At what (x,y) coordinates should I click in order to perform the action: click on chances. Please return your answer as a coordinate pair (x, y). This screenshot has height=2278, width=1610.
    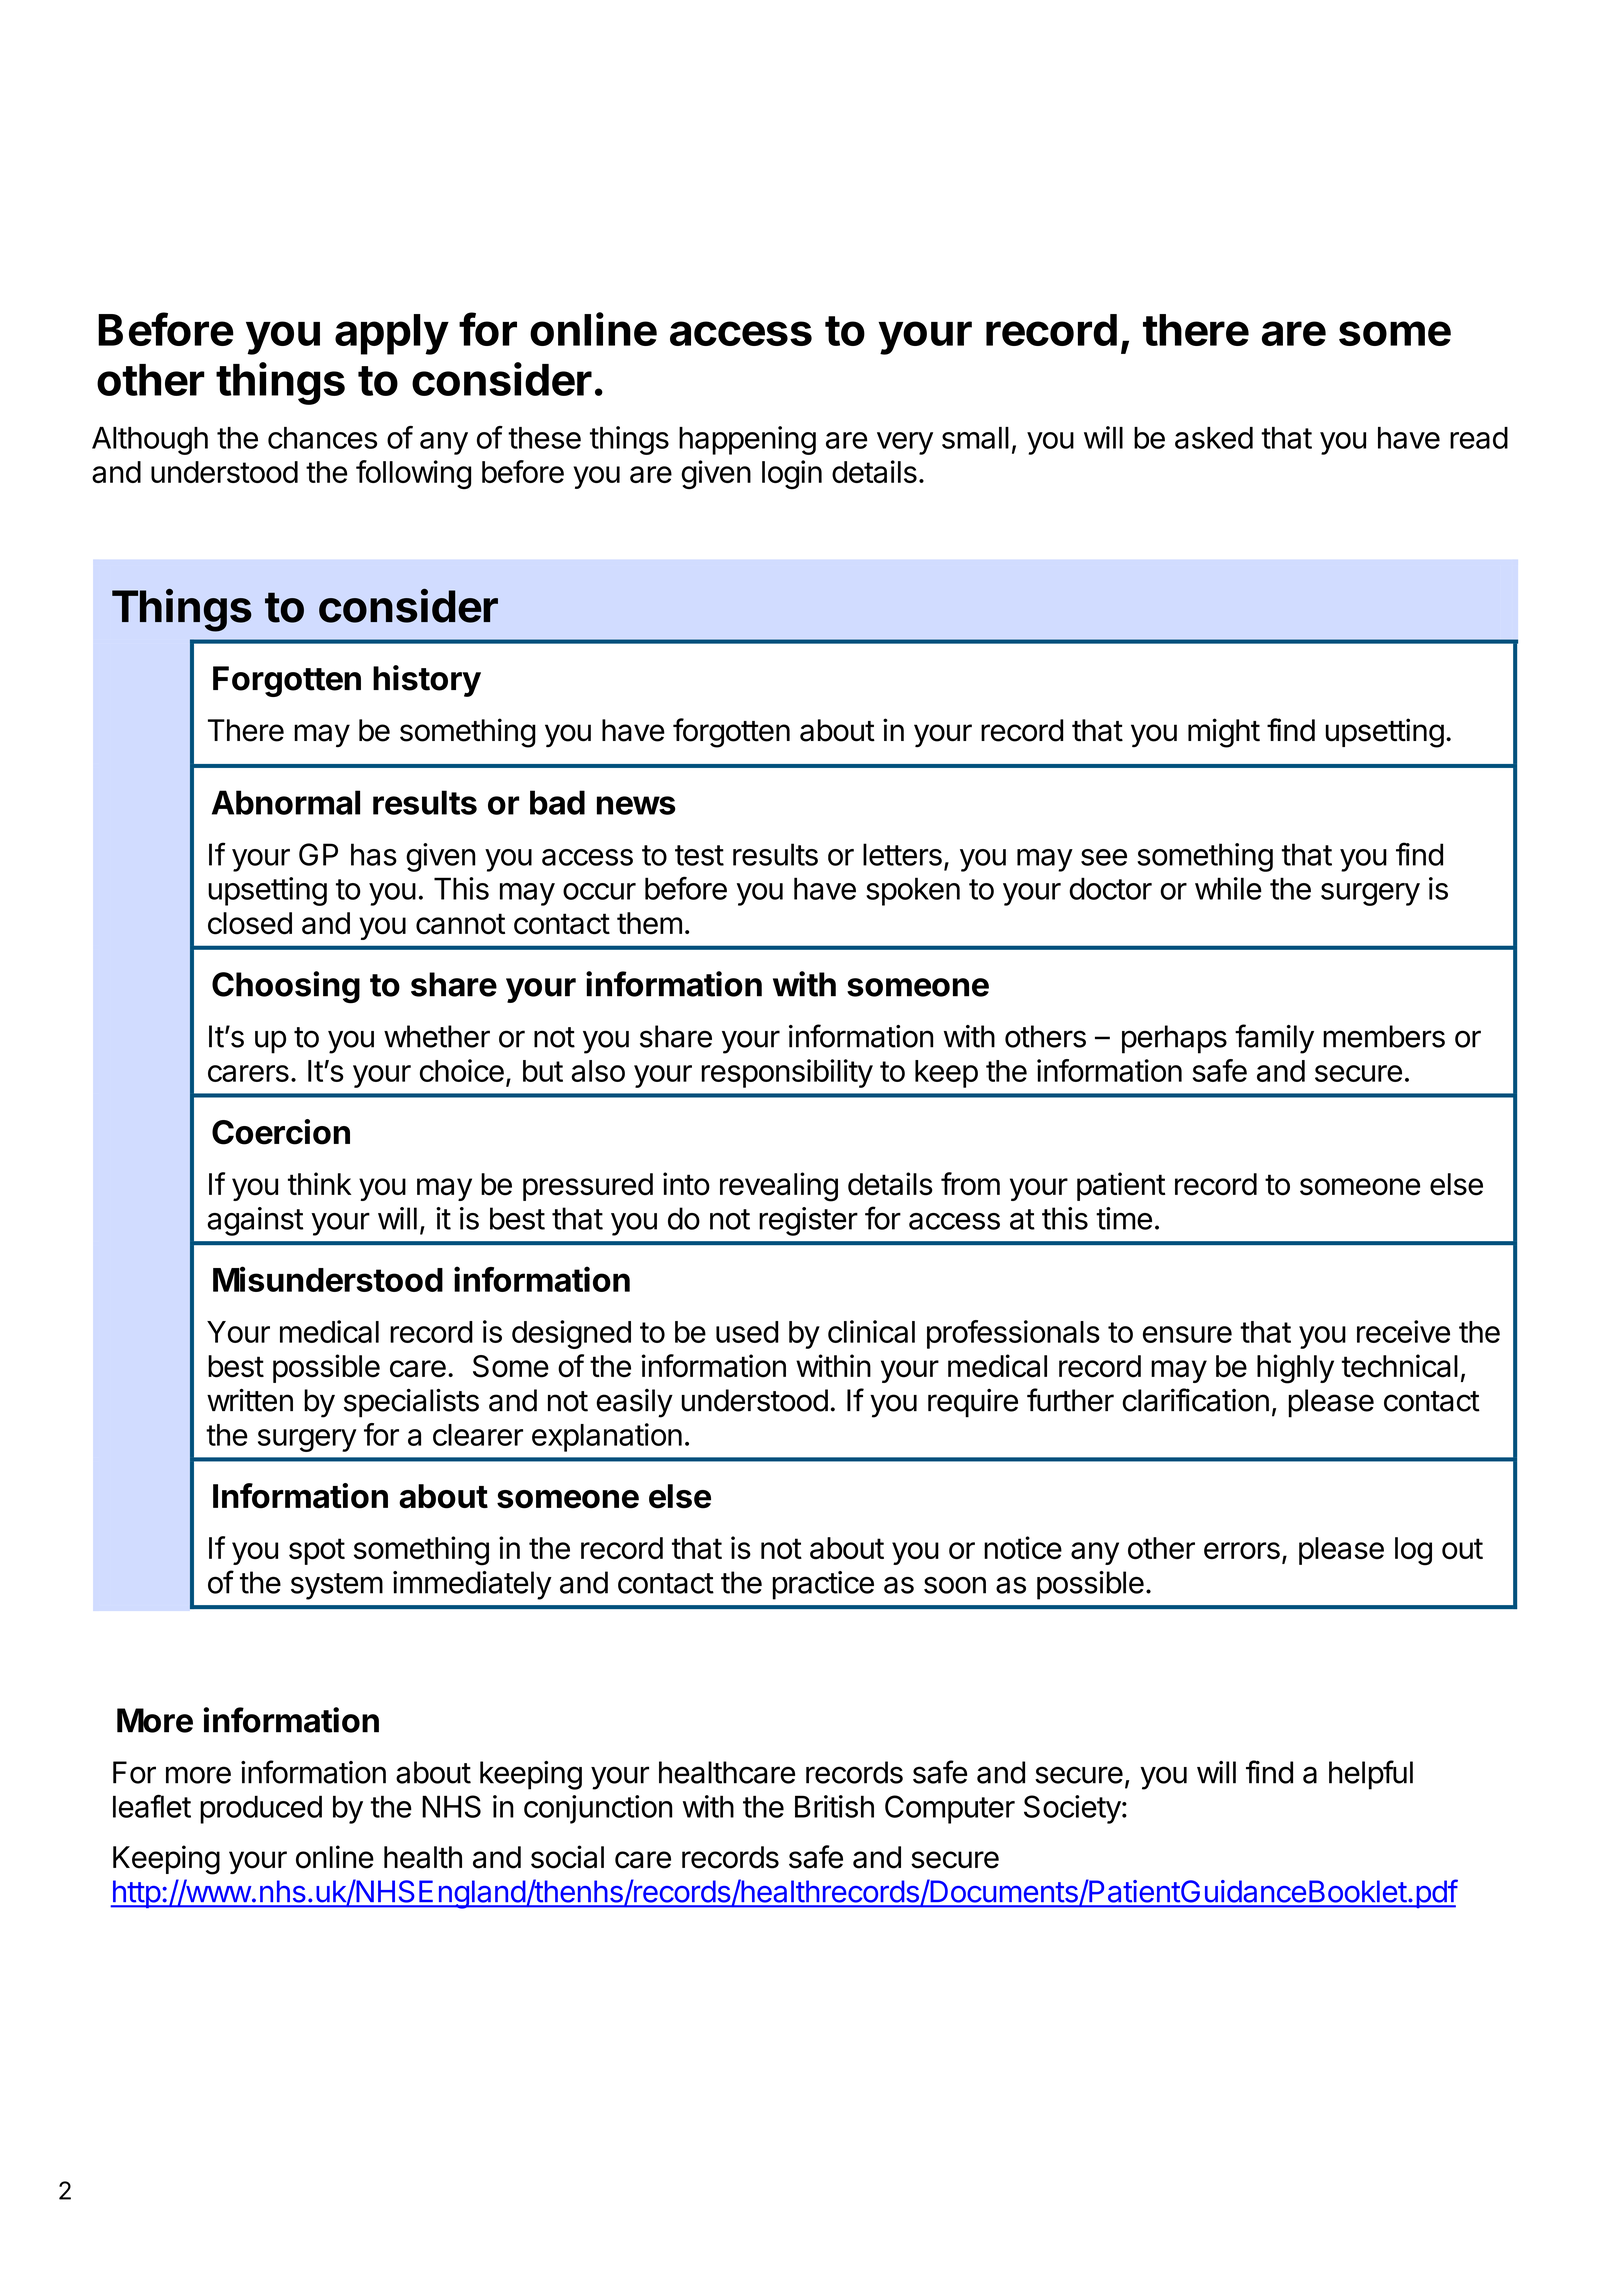
    Looking at the image, I should click on (322, 438).
